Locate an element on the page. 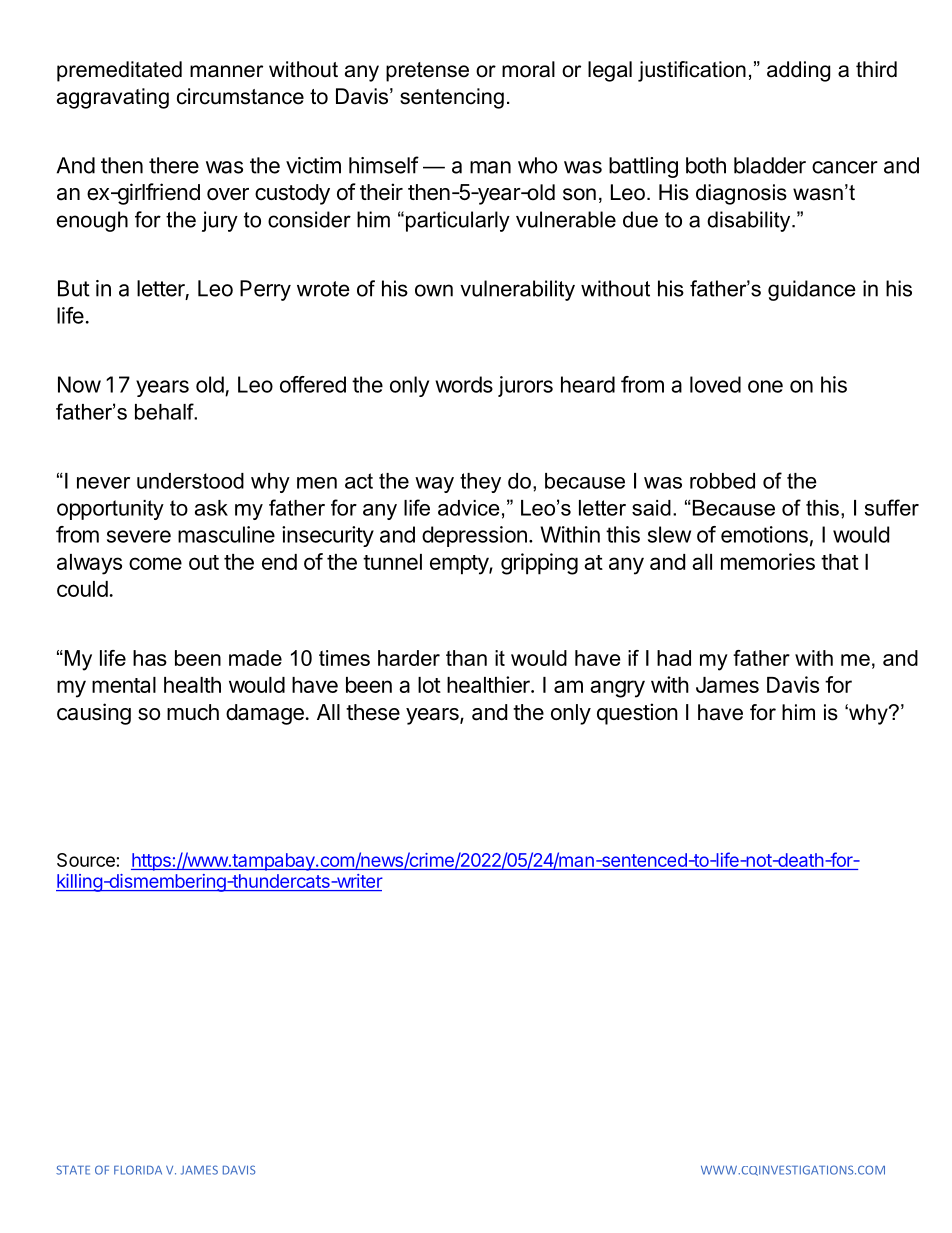 The height and width of the document is (1233, 952). adding is located at coordinates (798, 71).
